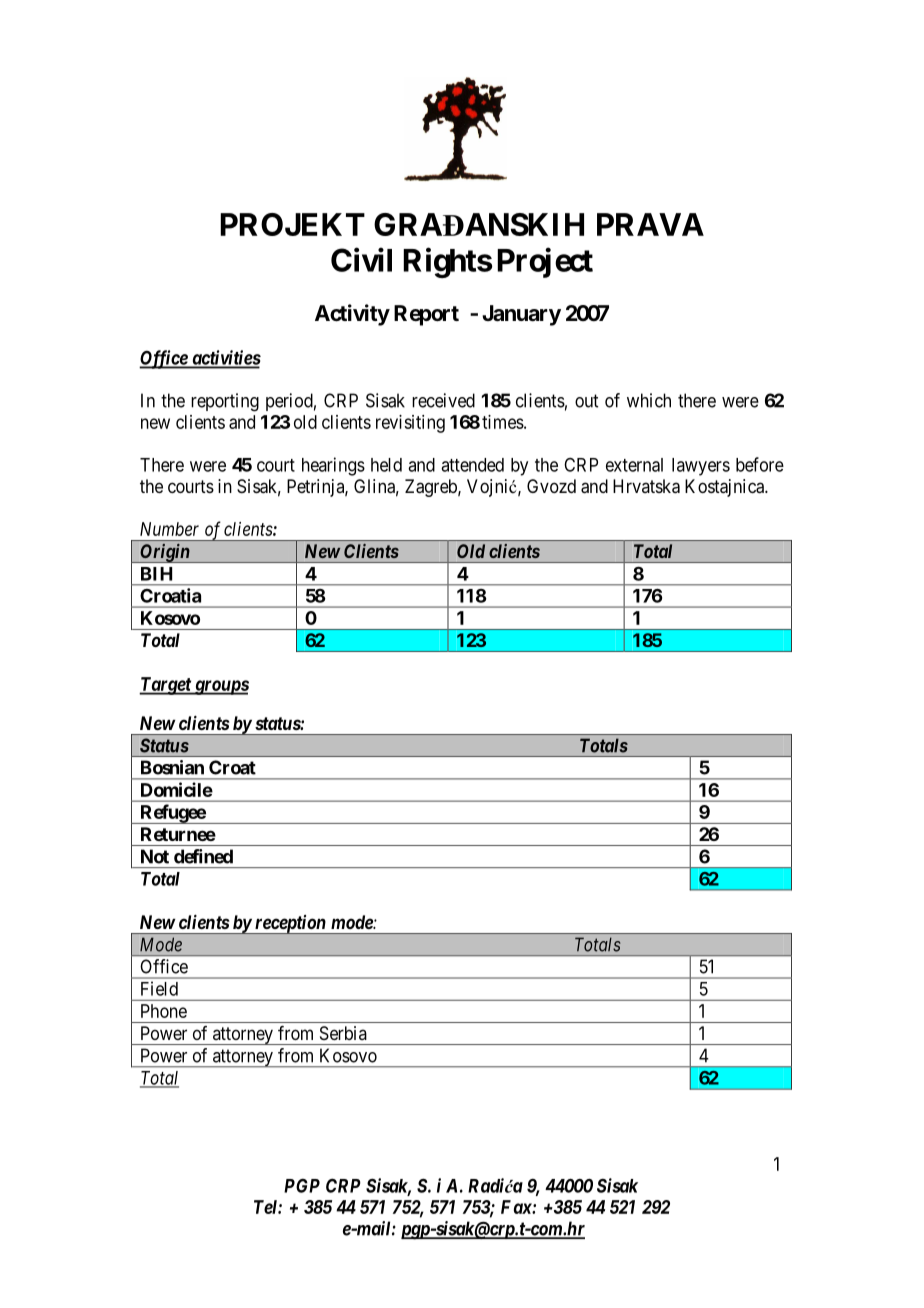 The width and height of the screenshot is (924, 1308). What do you see at coordinates (290, 924) in the screenshot?
I see `reception` at bounding box center [290, 924].
